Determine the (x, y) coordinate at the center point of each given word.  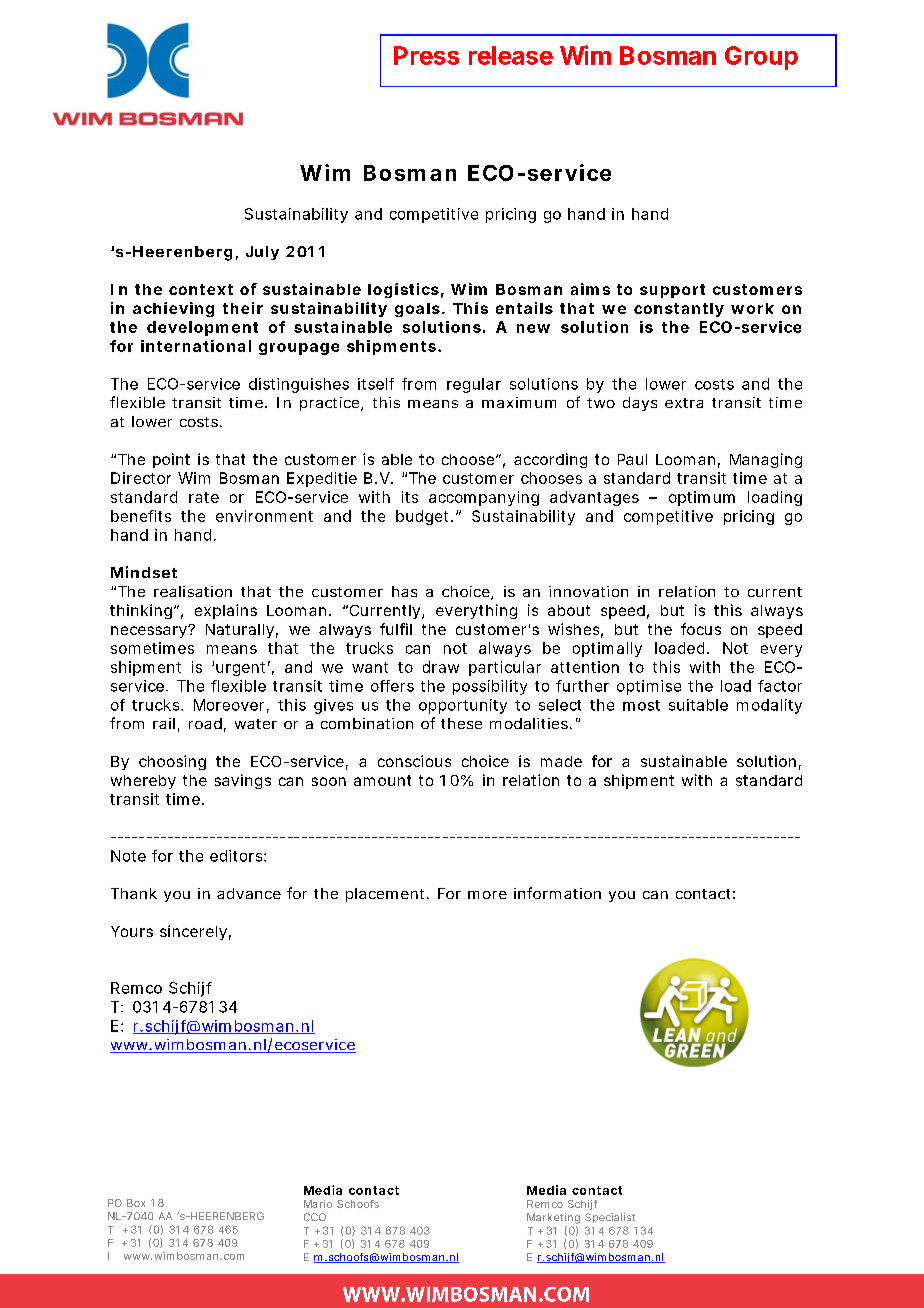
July (262, 253)
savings (243, 781)
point (171, 460)
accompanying (484, 498)
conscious (414, 761)
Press (426, 55)
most (641, 705)
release (511, 55)
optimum (702, 498)
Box (136, 1203)
